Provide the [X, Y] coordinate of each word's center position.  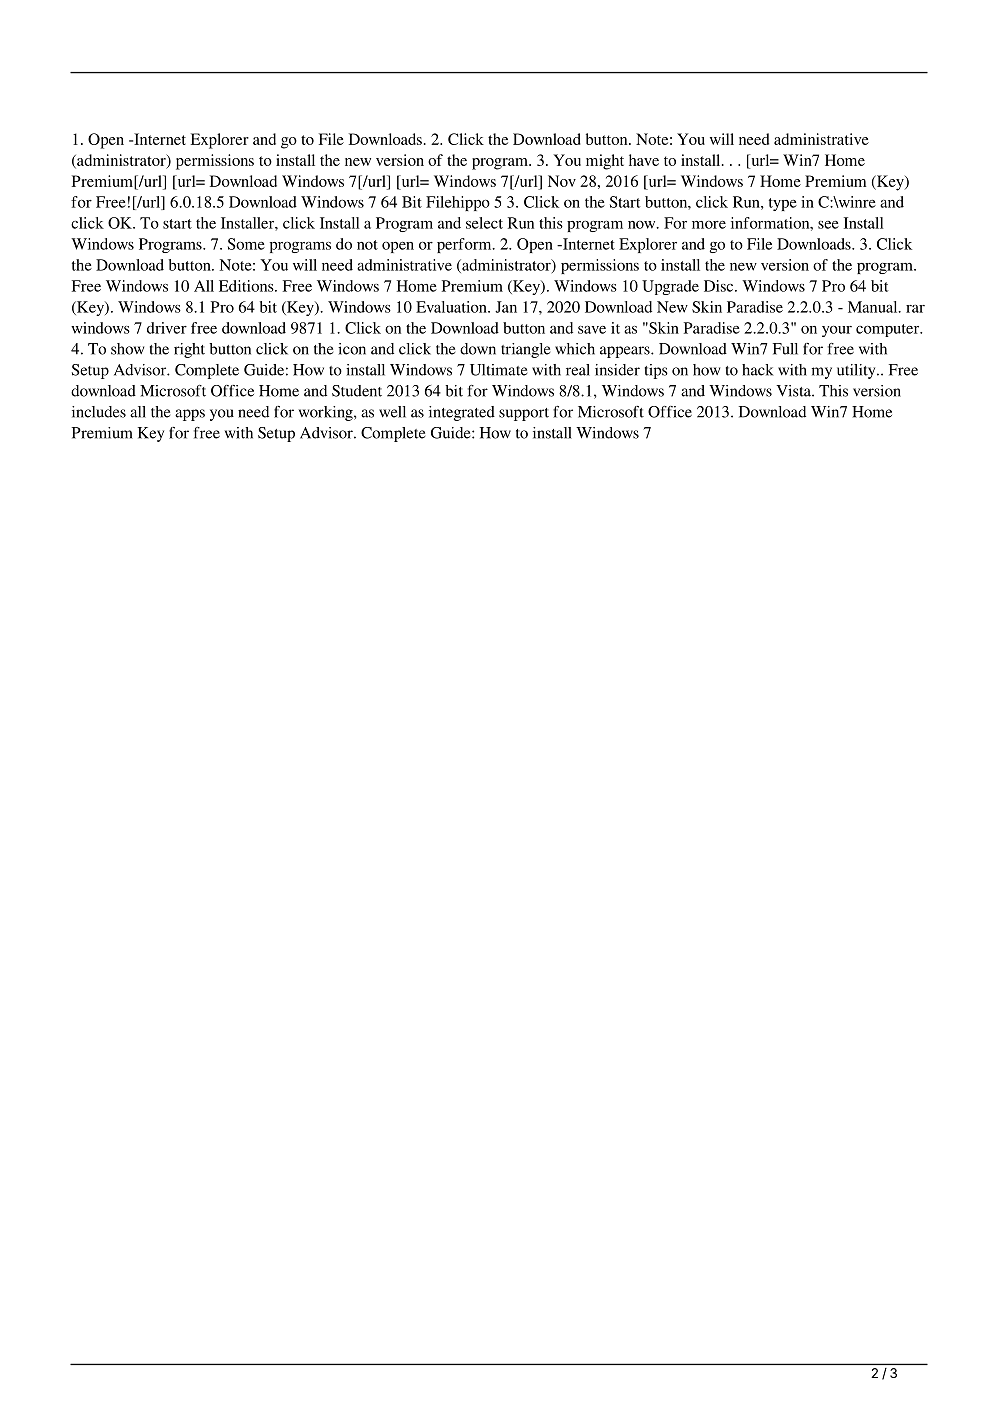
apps [190, 415]
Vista [794, 391]
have [644, 160]
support [524, 414]
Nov [562, 181]
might [605, 162]
